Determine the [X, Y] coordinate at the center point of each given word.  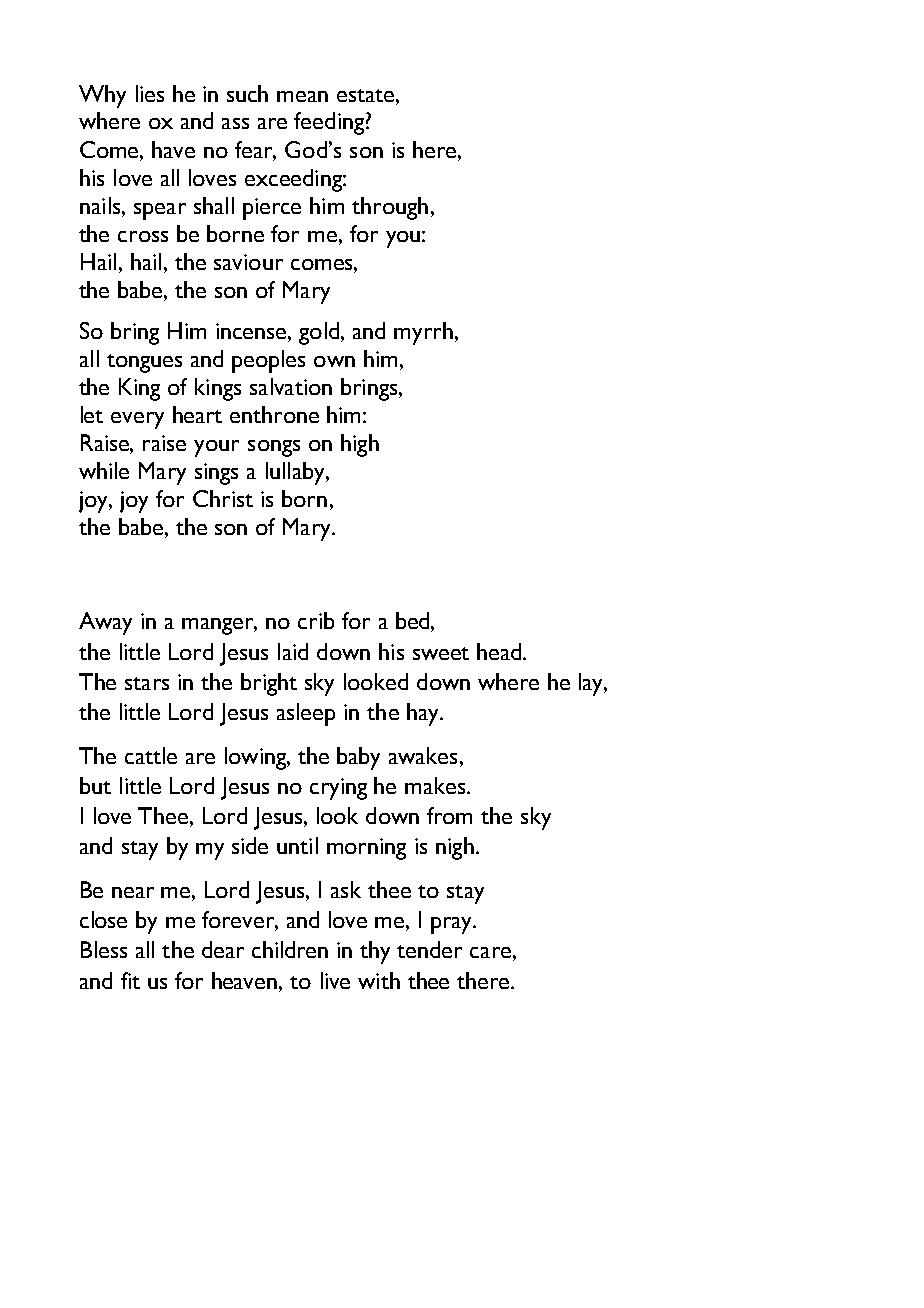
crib [316, 620]
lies [150, 93]
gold [319, 333]
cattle [151, 755]
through [390, 208]
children [290, 949]
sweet [441, 653]
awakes [423, 755]
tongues [144, 363]
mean [302, 96]
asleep [306, 714]
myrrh [423, 333]
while [104, 470]
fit [130, 980]
